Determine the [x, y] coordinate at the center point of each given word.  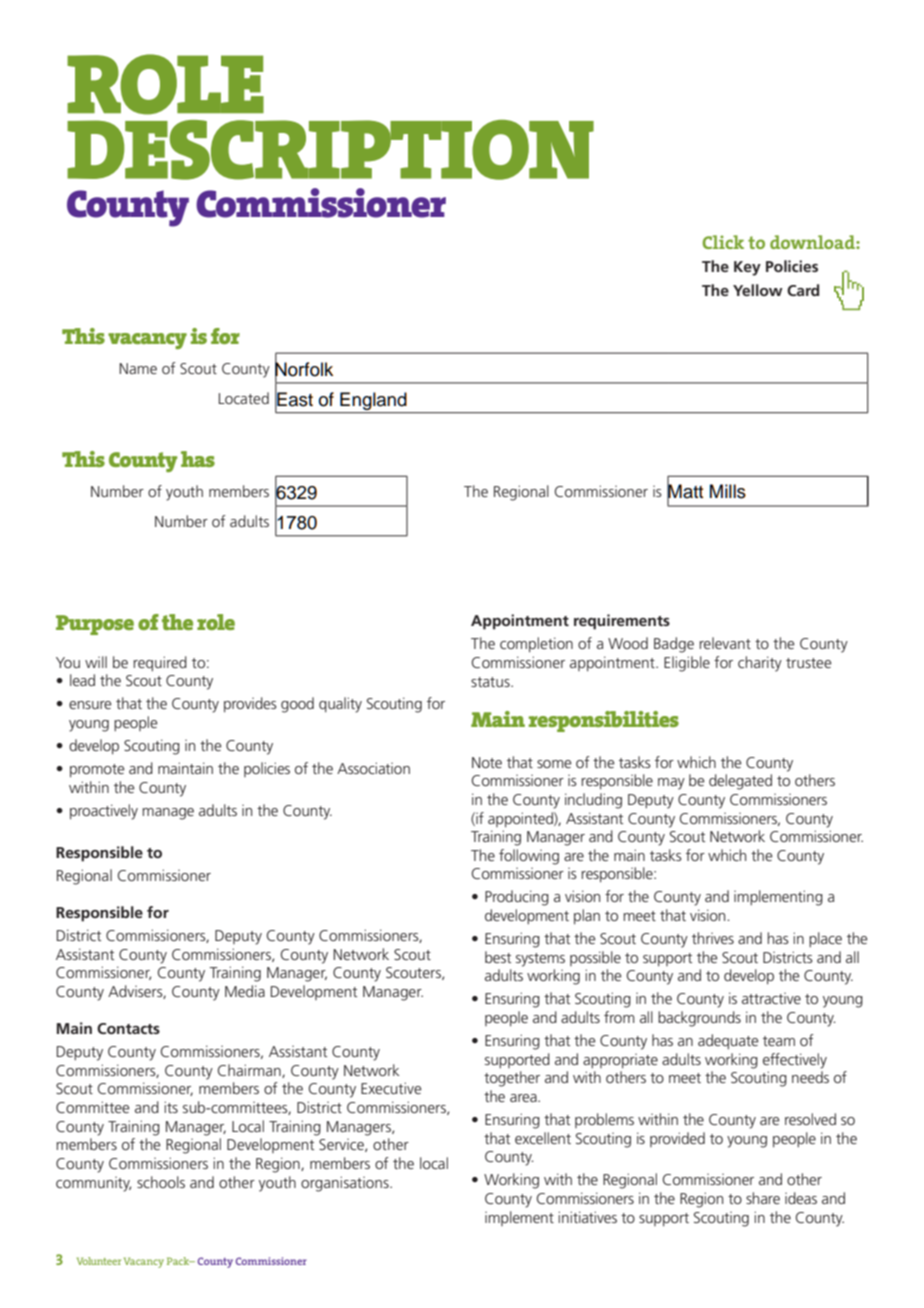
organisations [346, 1184]
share [763, 1198]
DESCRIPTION [330, 150]
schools [161, 1182]
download [813, 242]
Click [723, 242]
